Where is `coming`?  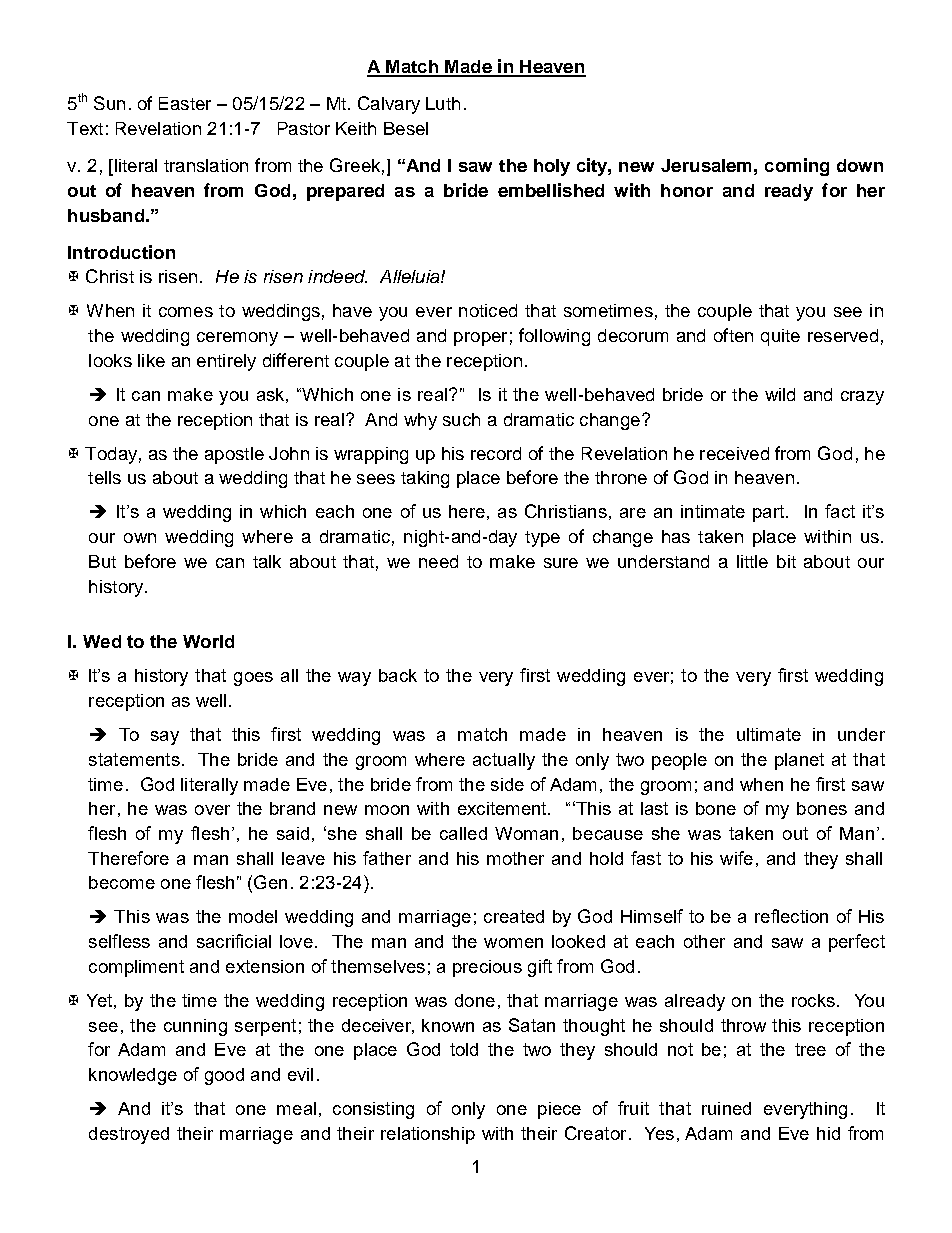
coming is located at coordinates (797, 167).
